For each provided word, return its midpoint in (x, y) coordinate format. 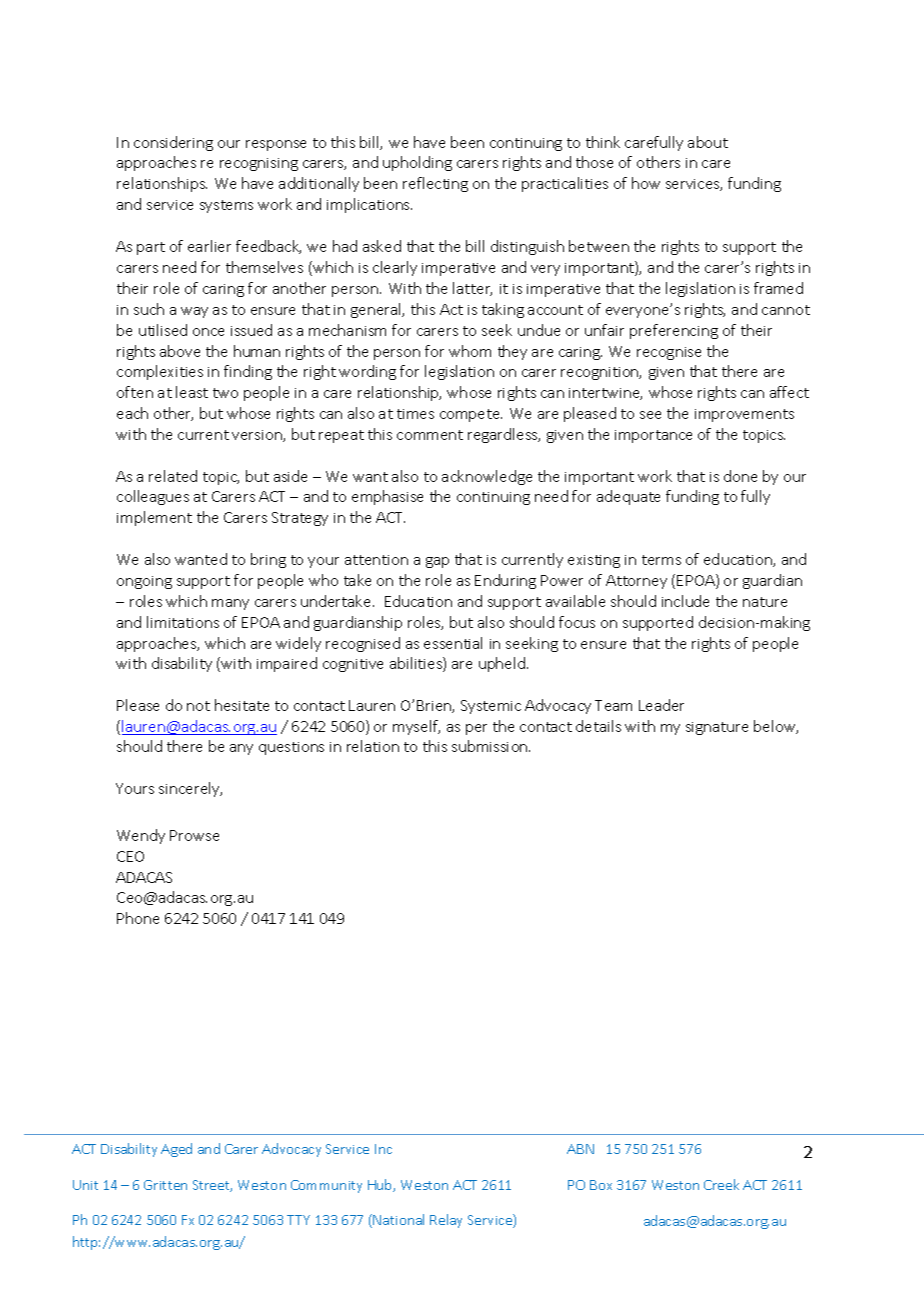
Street (212, 1186)
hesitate (242, 705)
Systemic (491, 707)
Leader (661, 705)
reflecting (435, 184)
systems (226, 206)
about (708, 142)
